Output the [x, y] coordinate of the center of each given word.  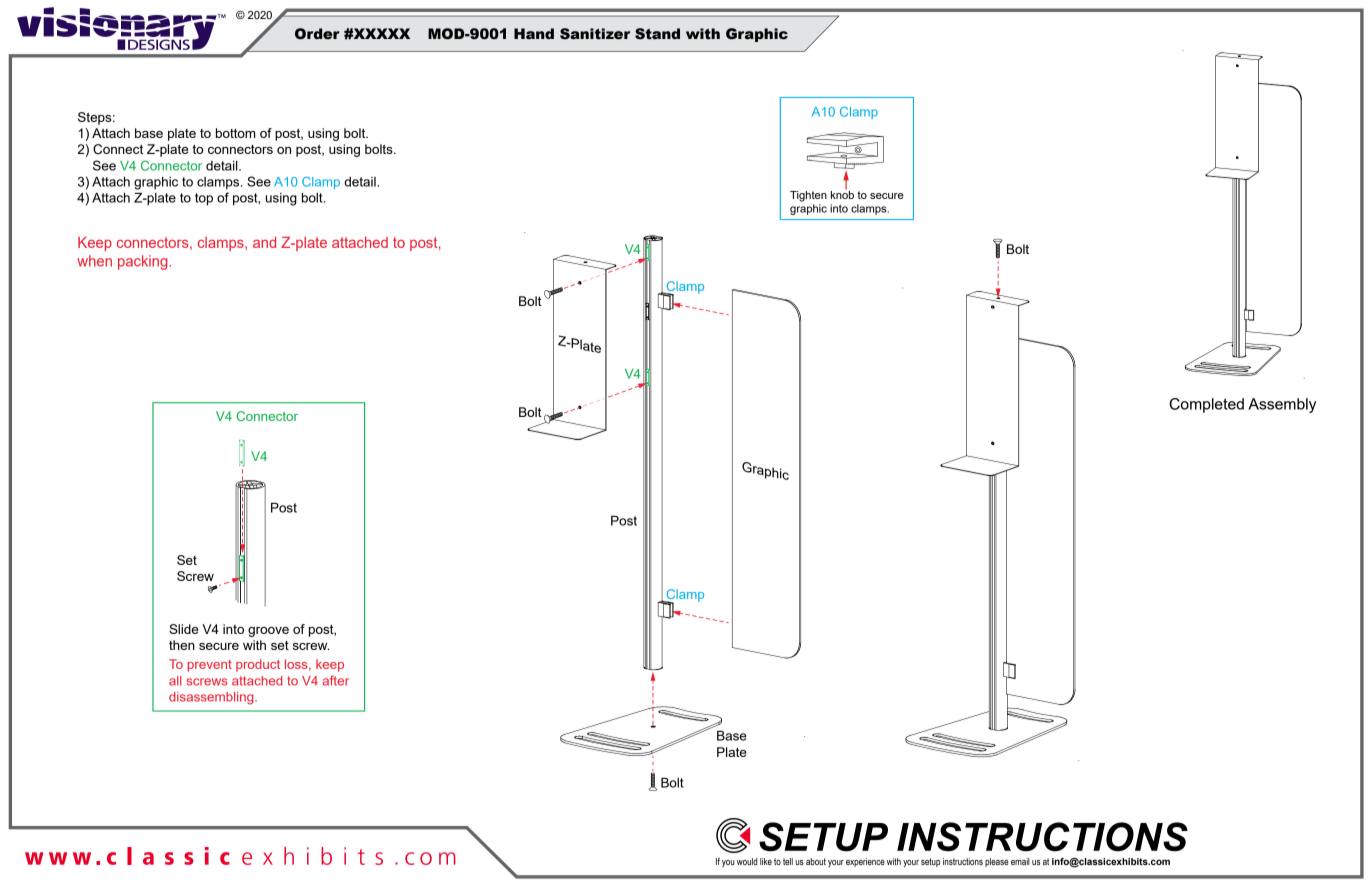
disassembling [212, 698]
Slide [184, 629]
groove [268, 632]
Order [317, 34]
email [1020, 861]
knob [842, 193]
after [335, 680]
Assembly [1282, 405]
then [182, 645]
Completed [1206, 405]
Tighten [808, 196]
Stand [657, 34]
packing [144, 262]
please [996, 862]
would [747, 861]
